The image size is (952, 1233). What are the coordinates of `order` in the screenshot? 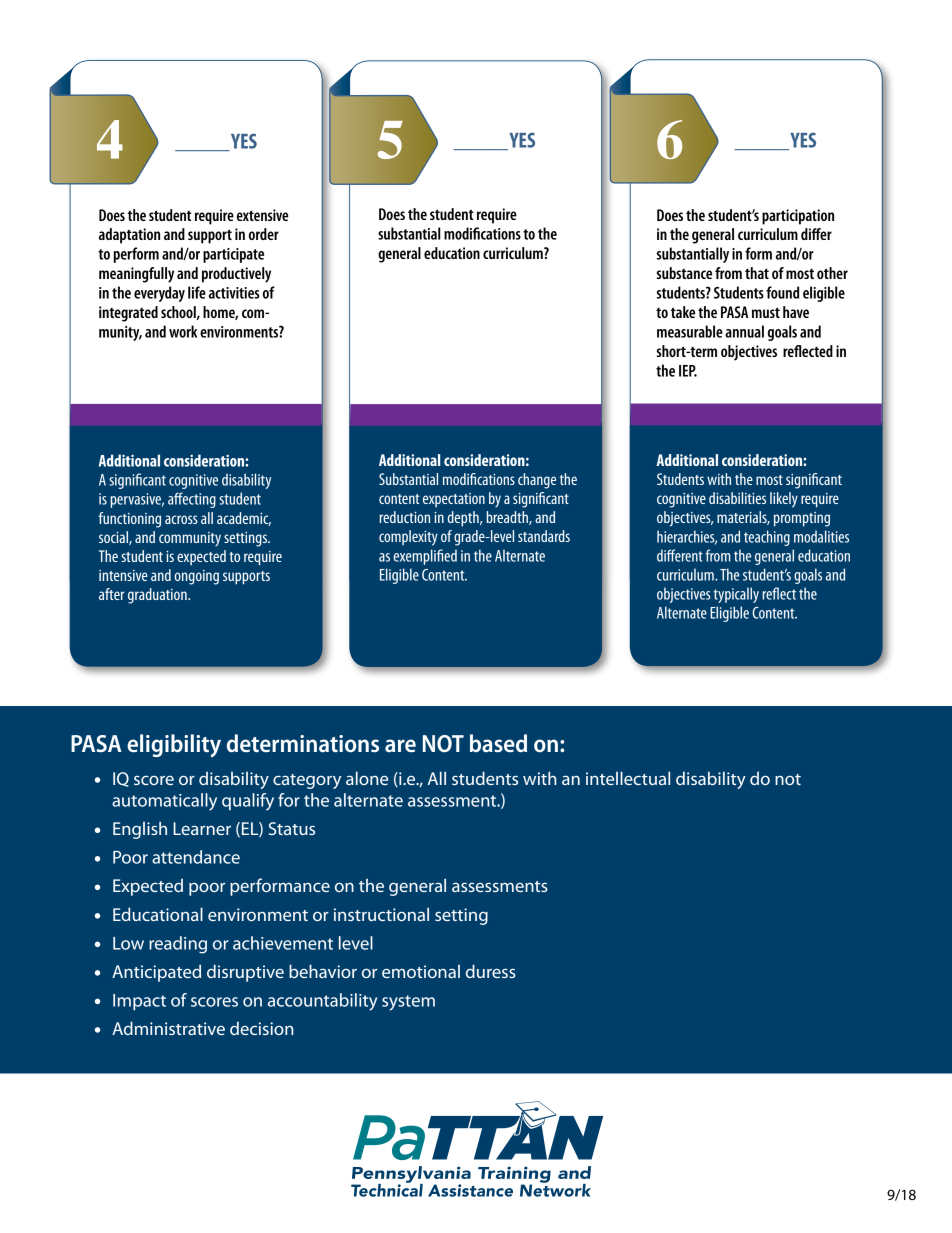 It's located at (264, 234).
